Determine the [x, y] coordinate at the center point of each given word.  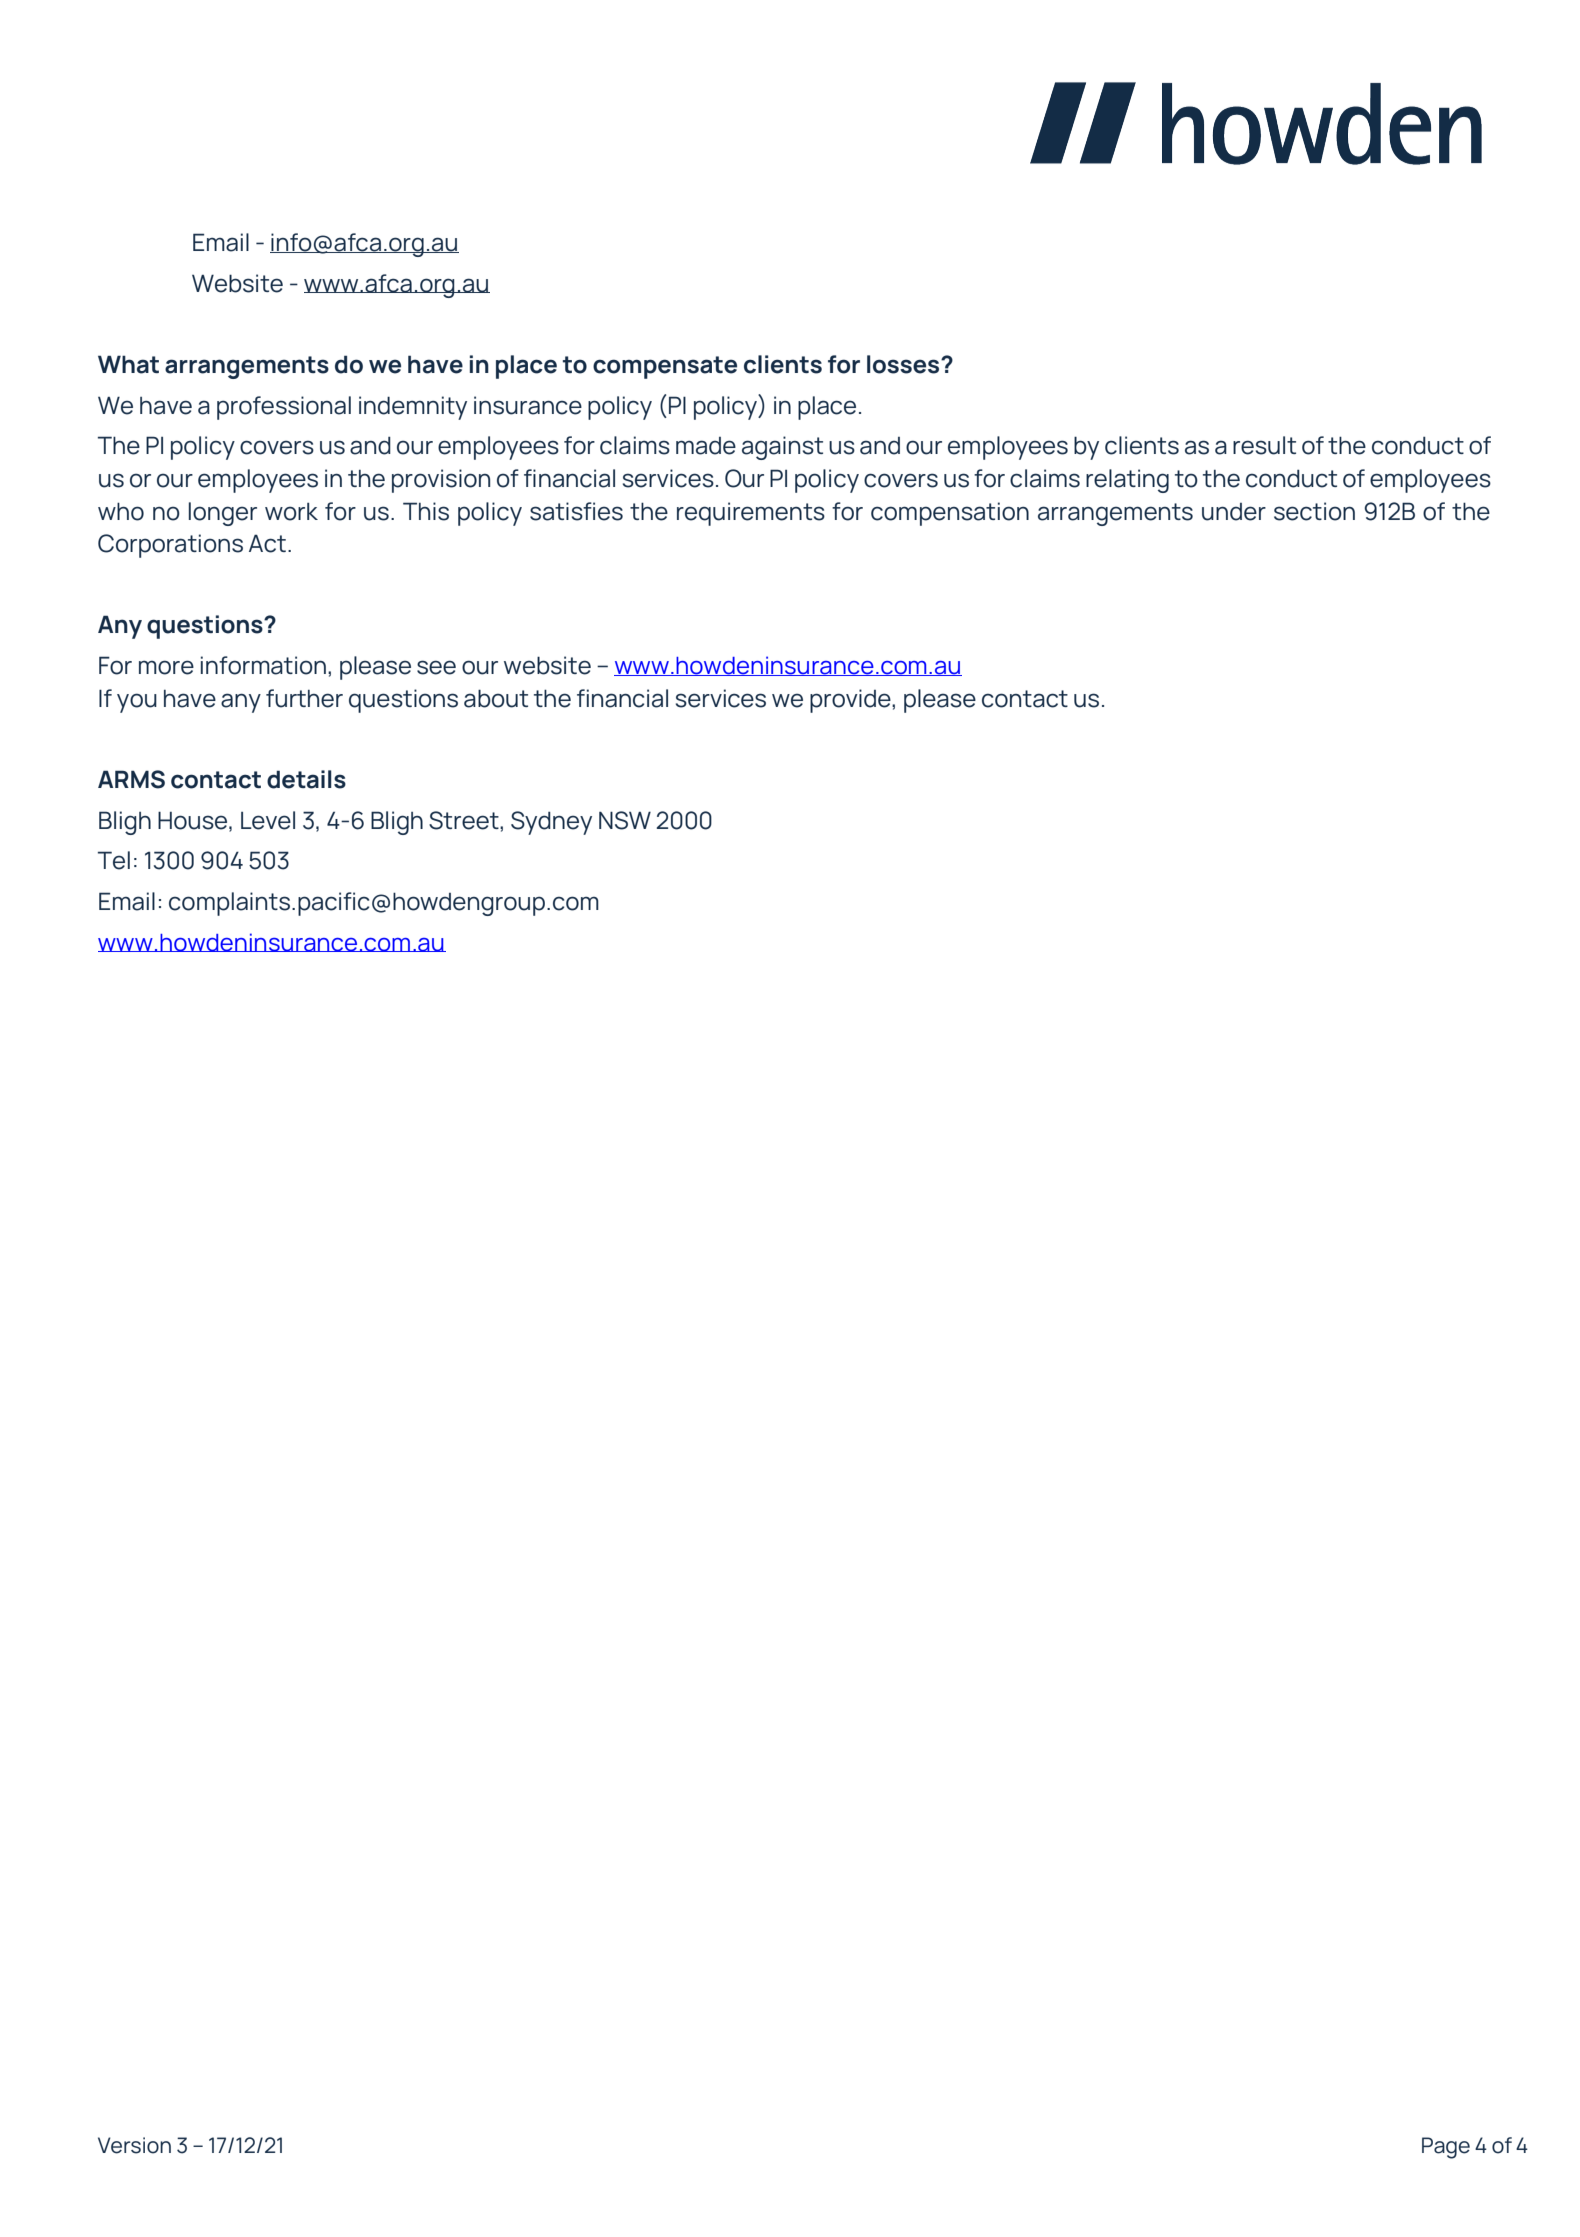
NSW [625, 820]
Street [465, 820]
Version [134, 2145]
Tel [114, 860]
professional [284, 408]
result [1264, 445]
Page [1446, 2148]
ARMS [131, 779]
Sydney [551, 823]
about [496, 698]
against [782, 448]
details [306, 779]
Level [268, 820]
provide [851, 701]
